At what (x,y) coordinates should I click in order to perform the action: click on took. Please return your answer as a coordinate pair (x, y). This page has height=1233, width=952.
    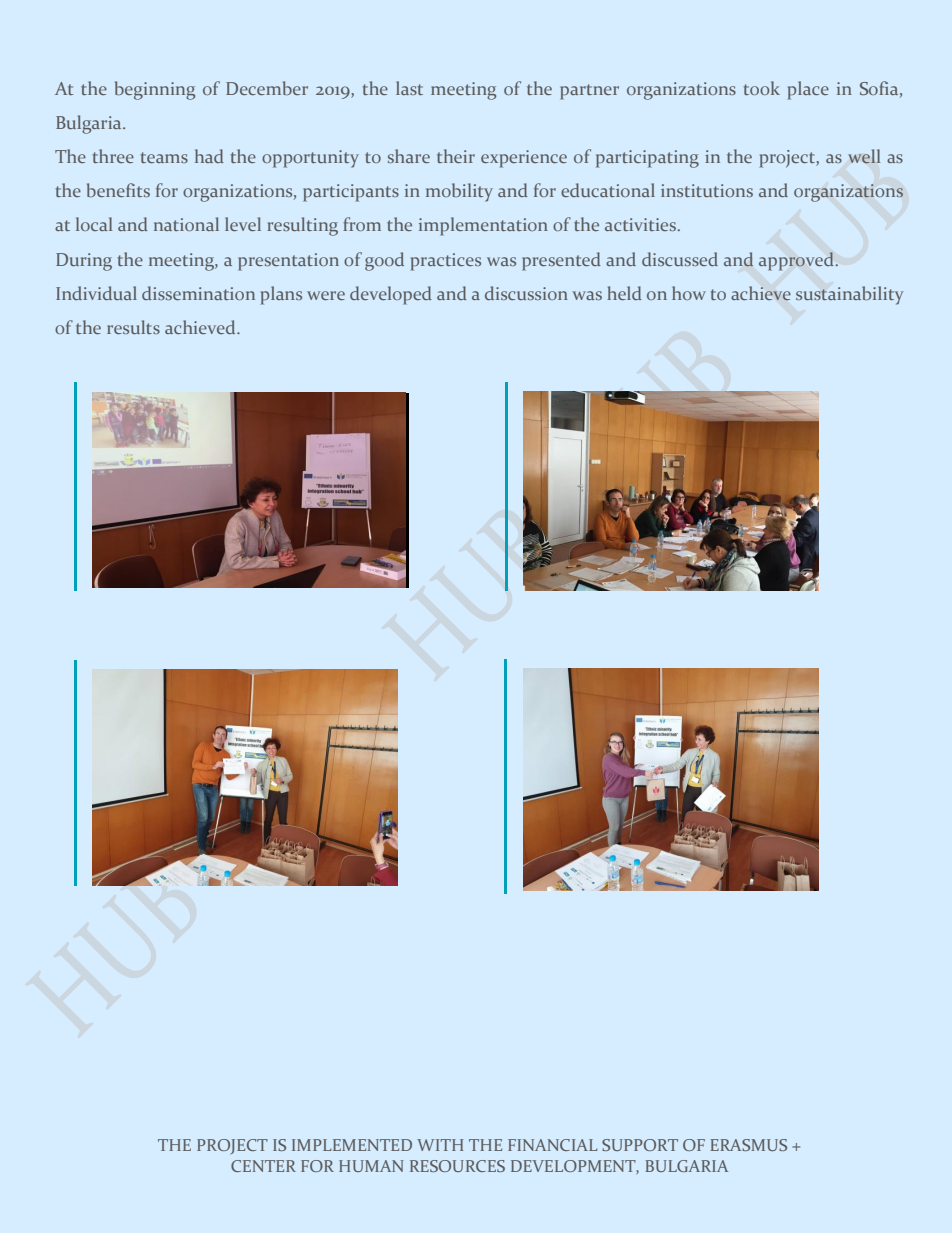
    Looking at the image, I should click on (762, 88).
